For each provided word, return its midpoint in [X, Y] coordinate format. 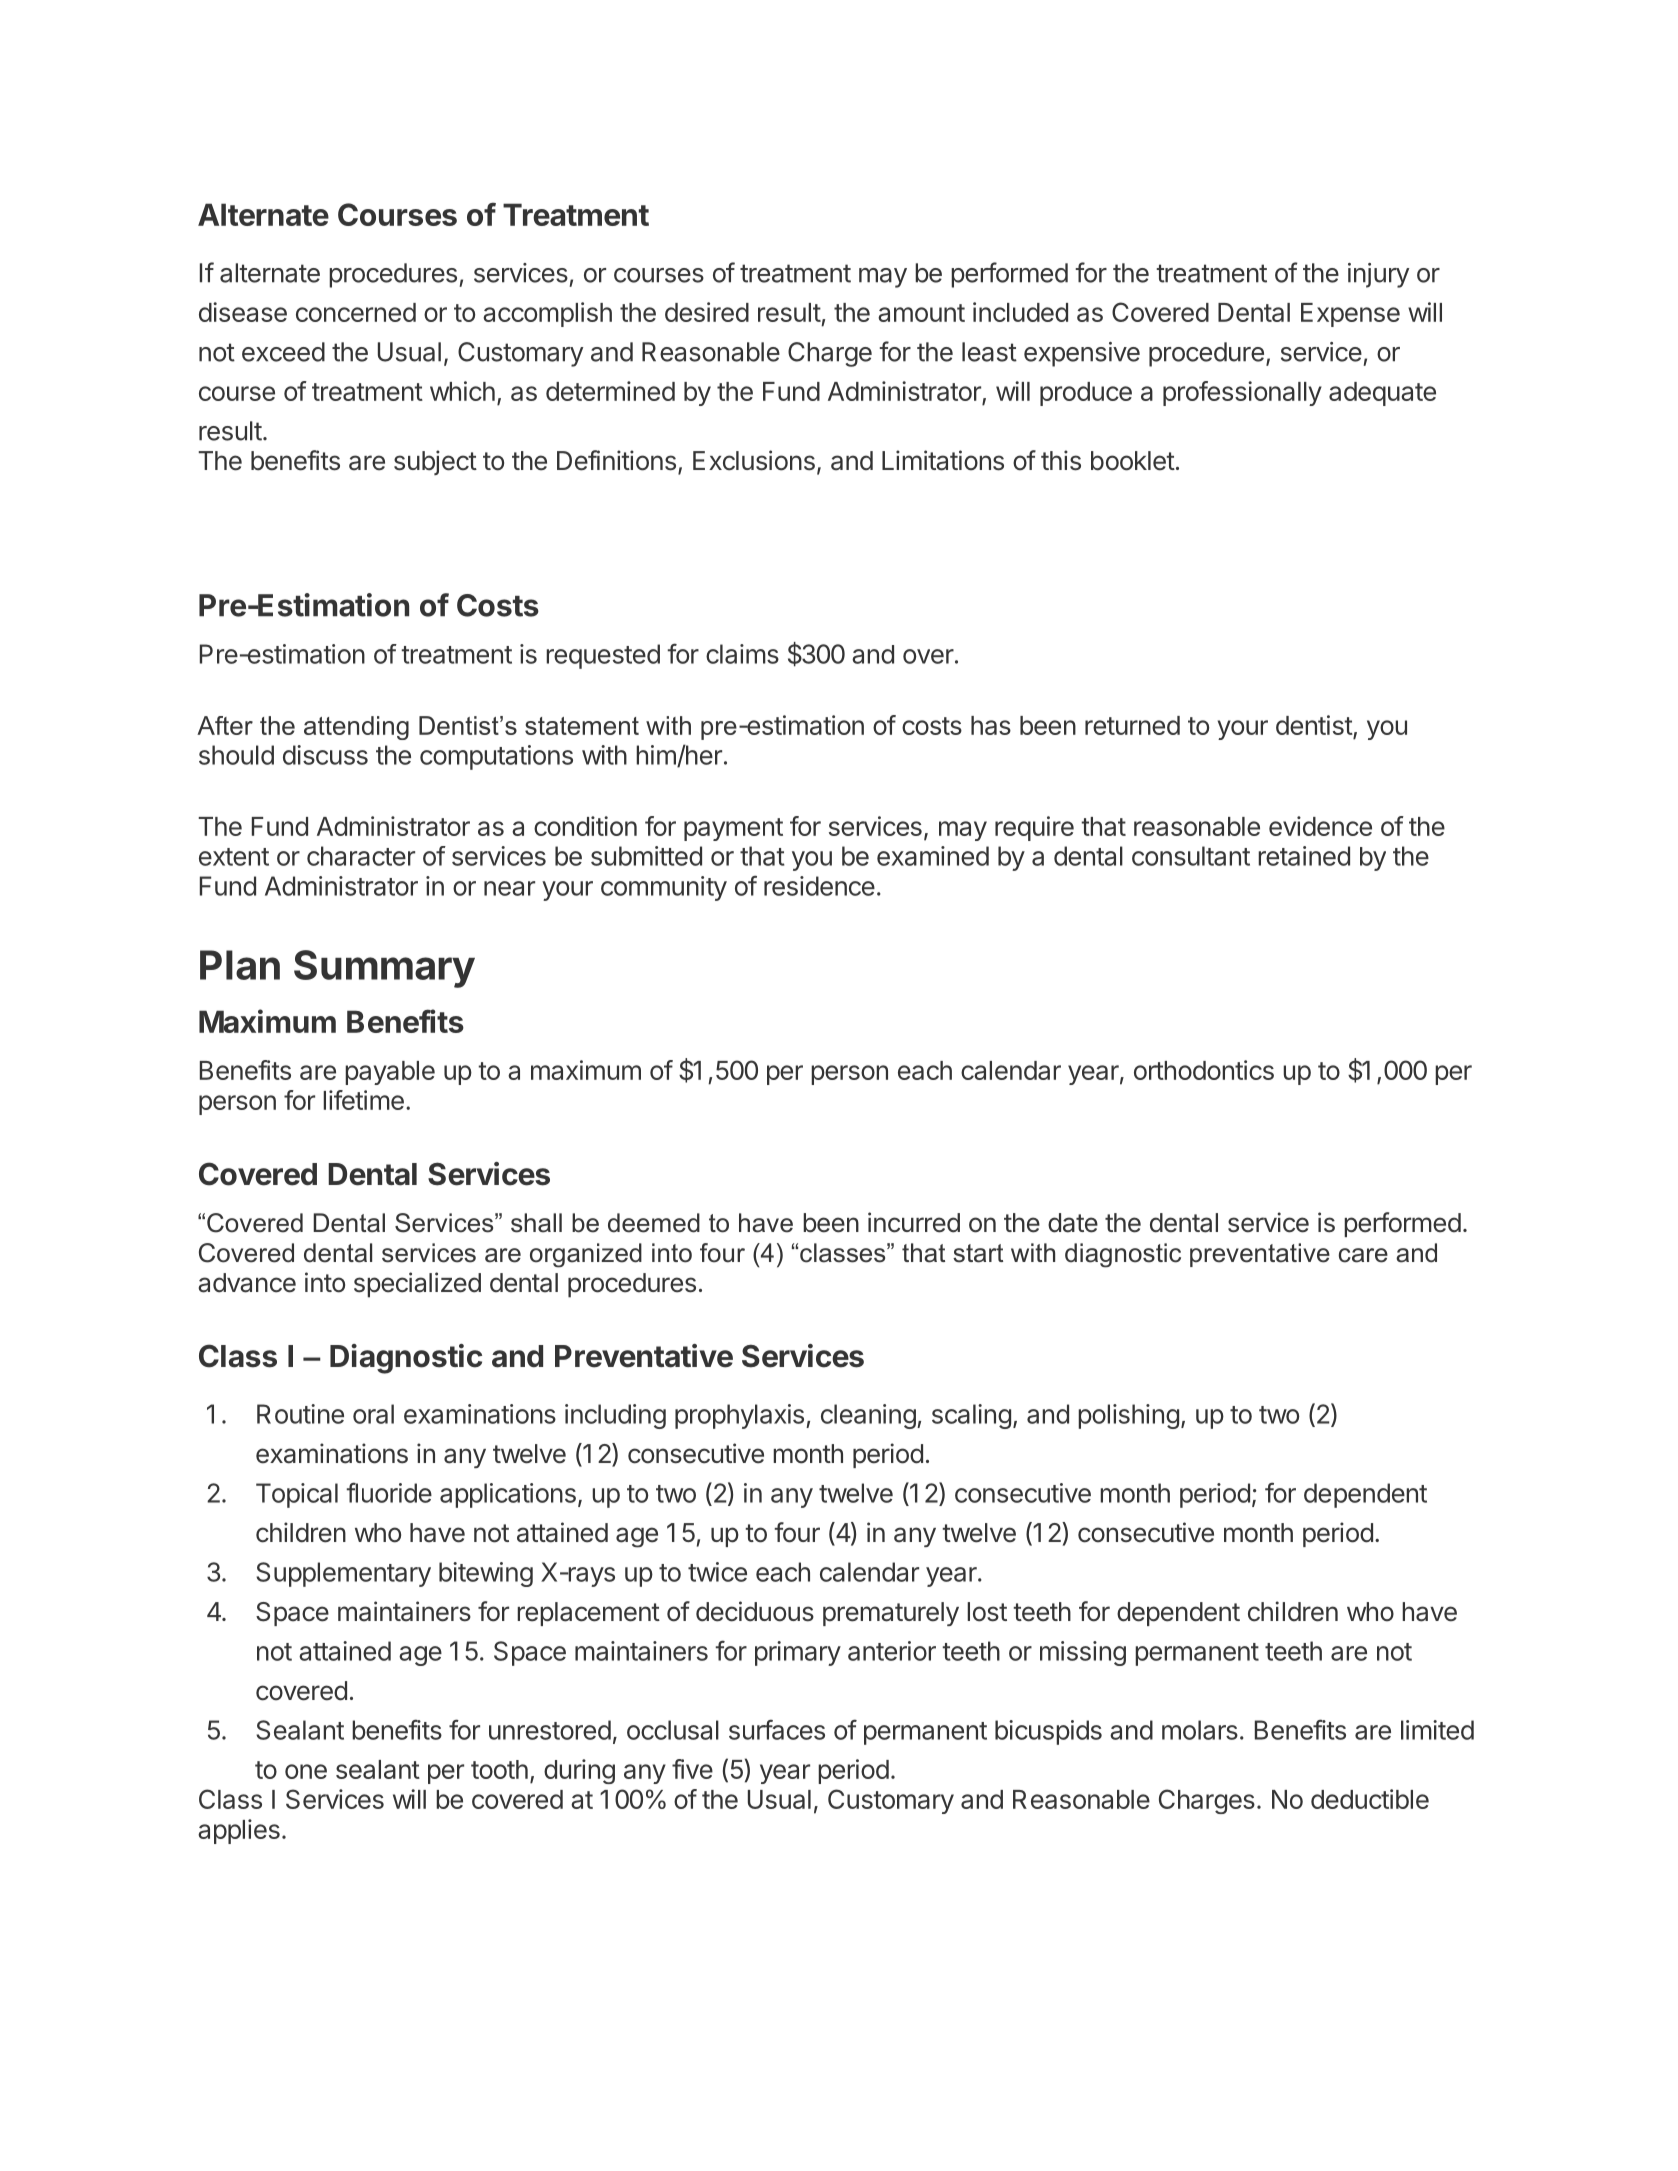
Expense [1350, 315]
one [306, 1771]
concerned [356, 312]
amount [921, 313]
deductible [1370, 1799]
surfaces [777, 1729]
